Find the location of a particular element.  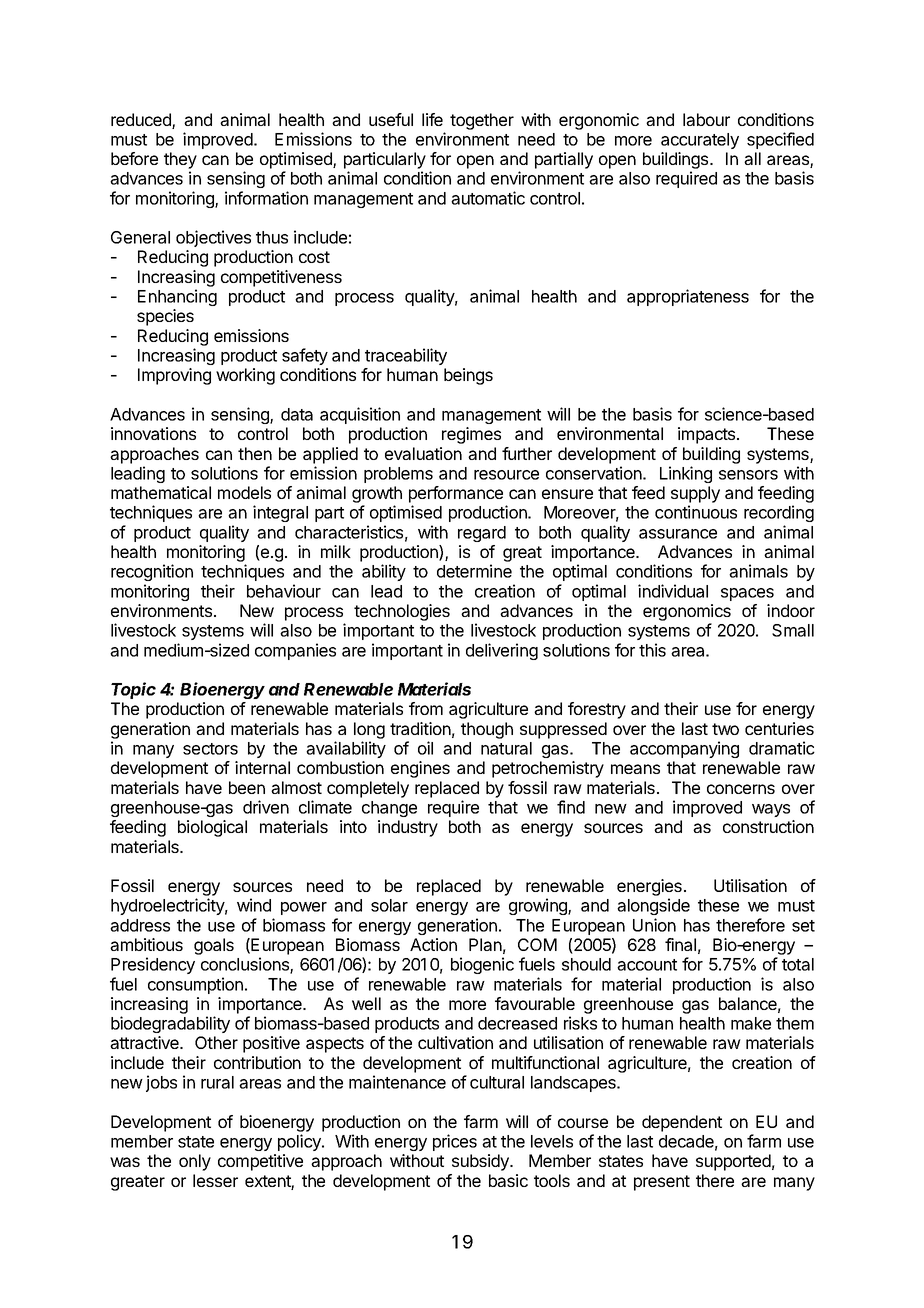

dependent is located at coordinates (682, 1123).
